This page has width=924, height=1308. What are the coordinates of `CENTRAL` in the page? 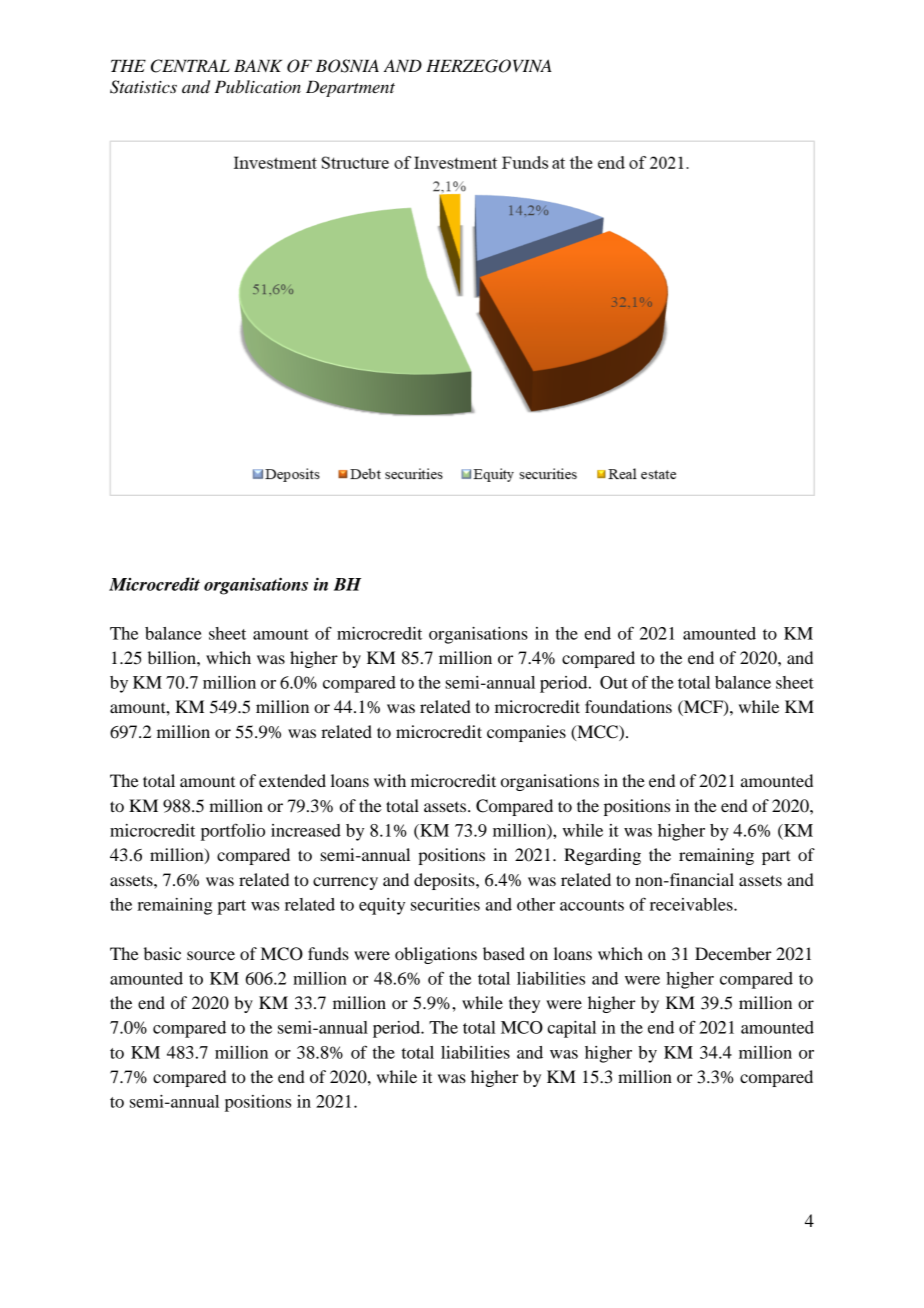 It's located at (190, 66).
